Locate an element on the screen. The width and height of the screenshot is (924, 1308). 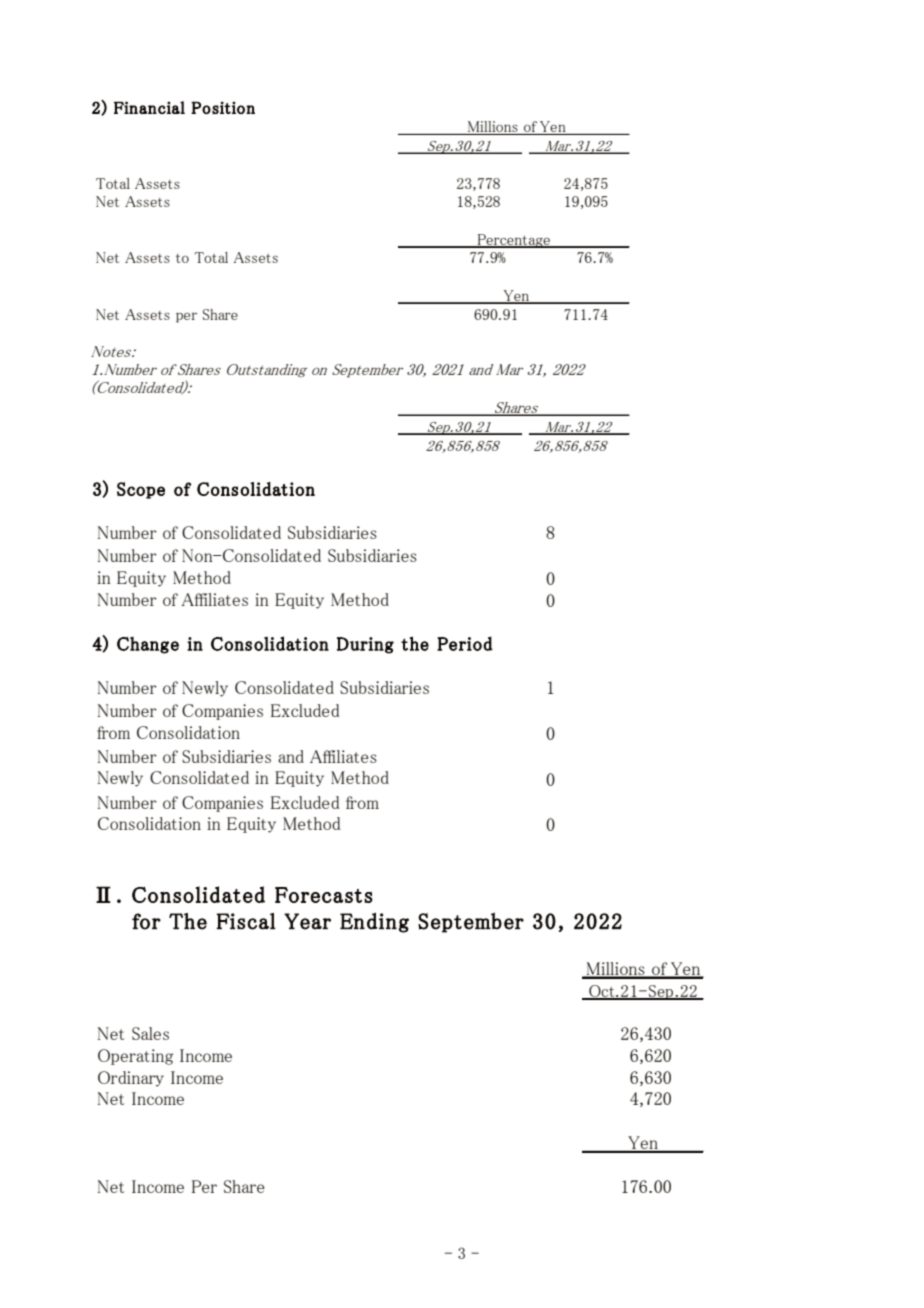
Change is located at coordinates (148, 645).
